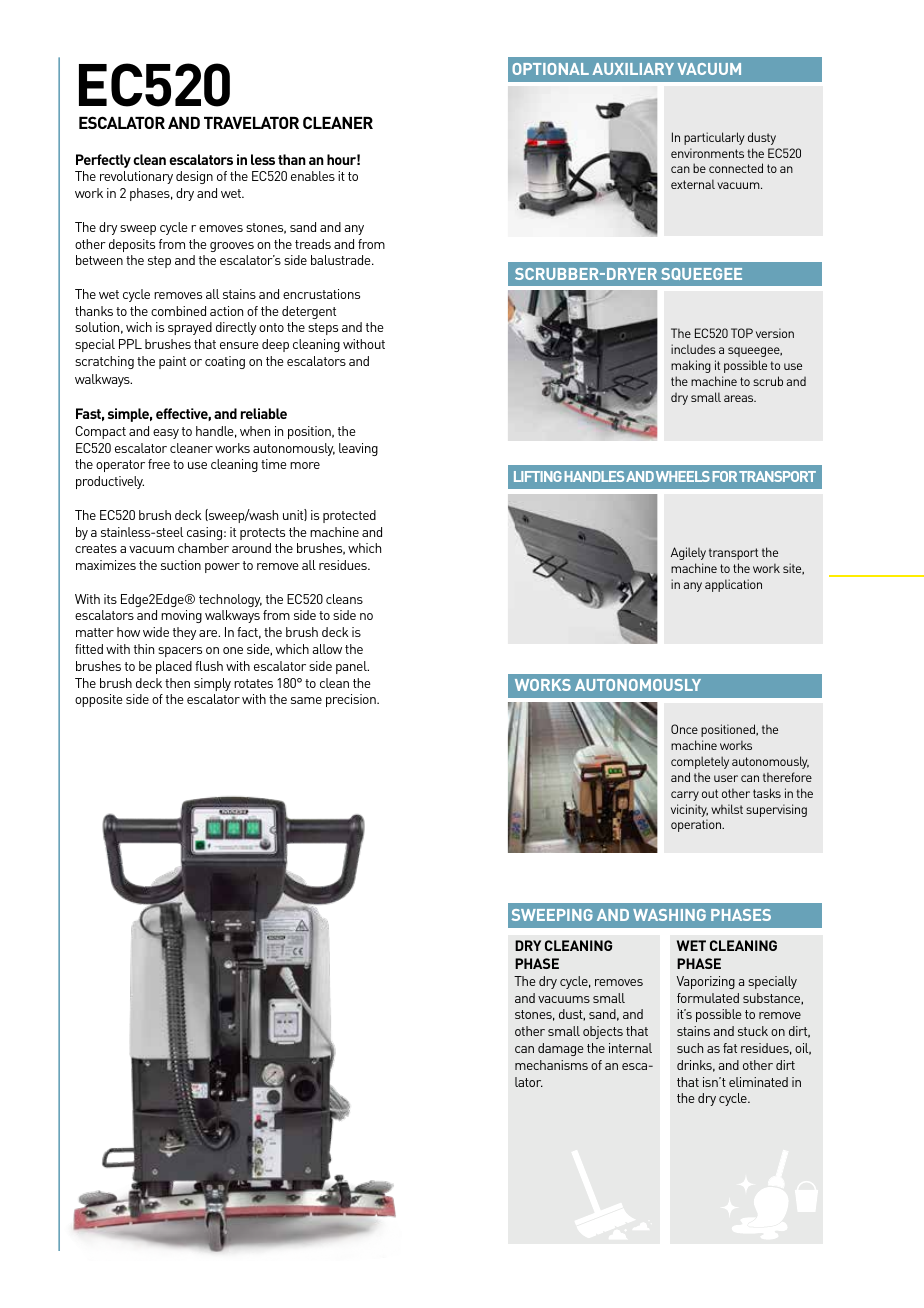 The image size is (924, 1308). Describe the element at coordinates (551, 1065) in the page. I see `mechanisms` at that location.
